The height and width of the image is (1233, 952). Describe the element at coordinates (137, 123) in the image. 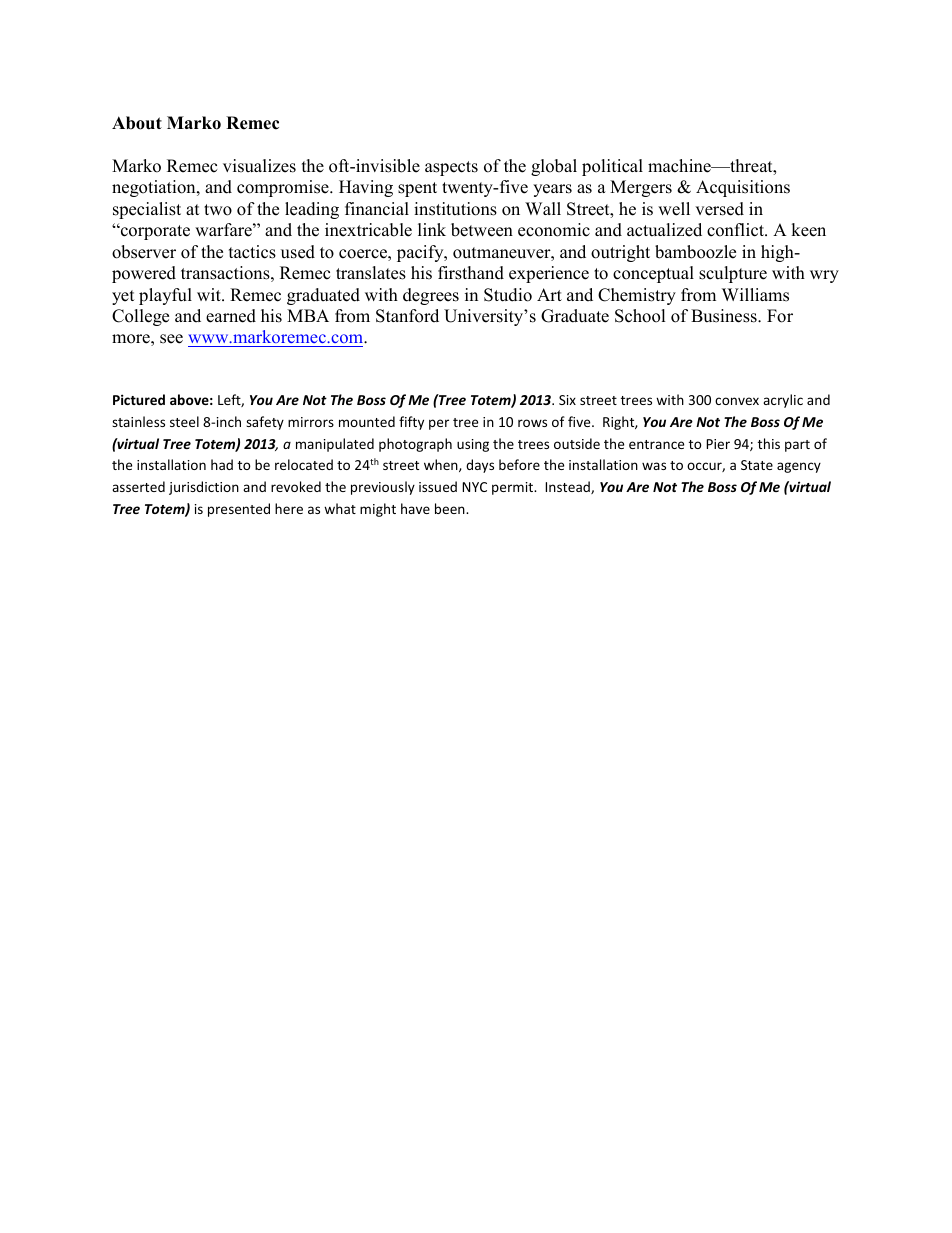

I see `About` at that location.
